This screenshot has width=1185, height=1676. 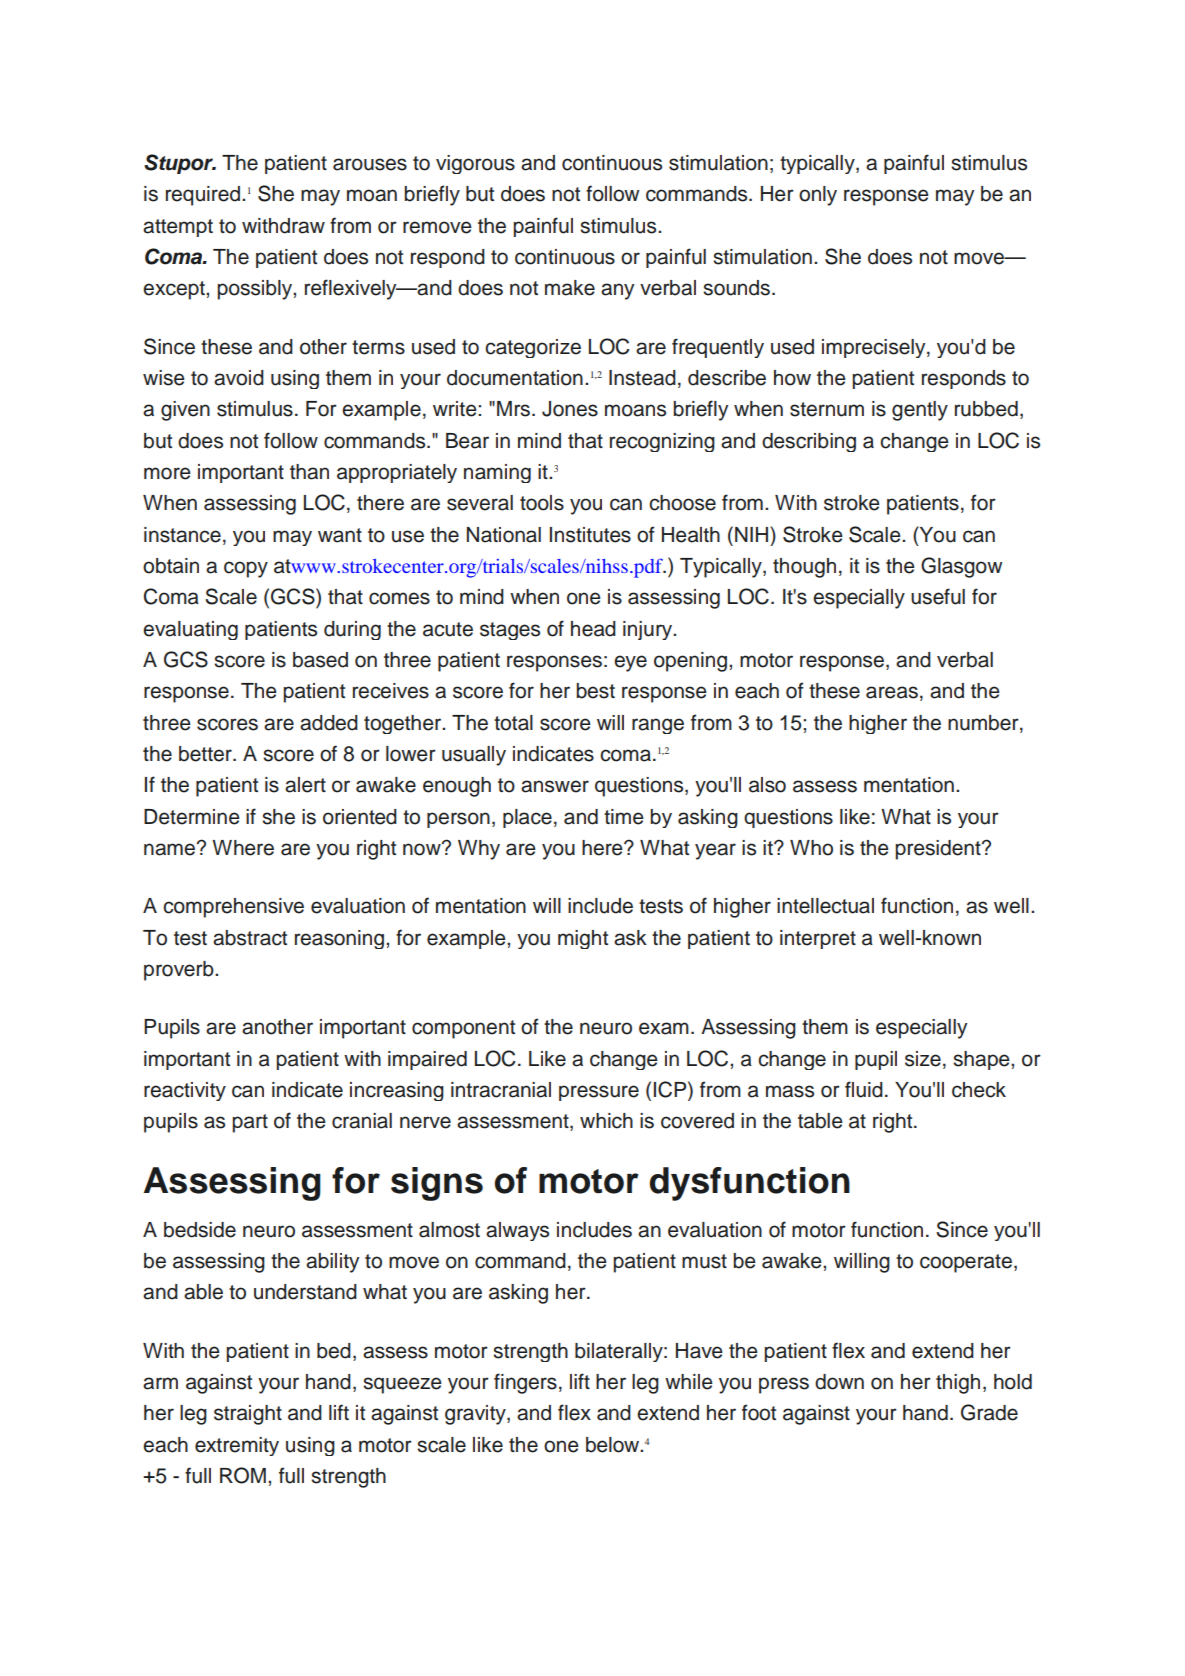 What do you see at coordinates (248, 1415) in the screenshot?
I see `straight` at bounding box center [248, 1415].
